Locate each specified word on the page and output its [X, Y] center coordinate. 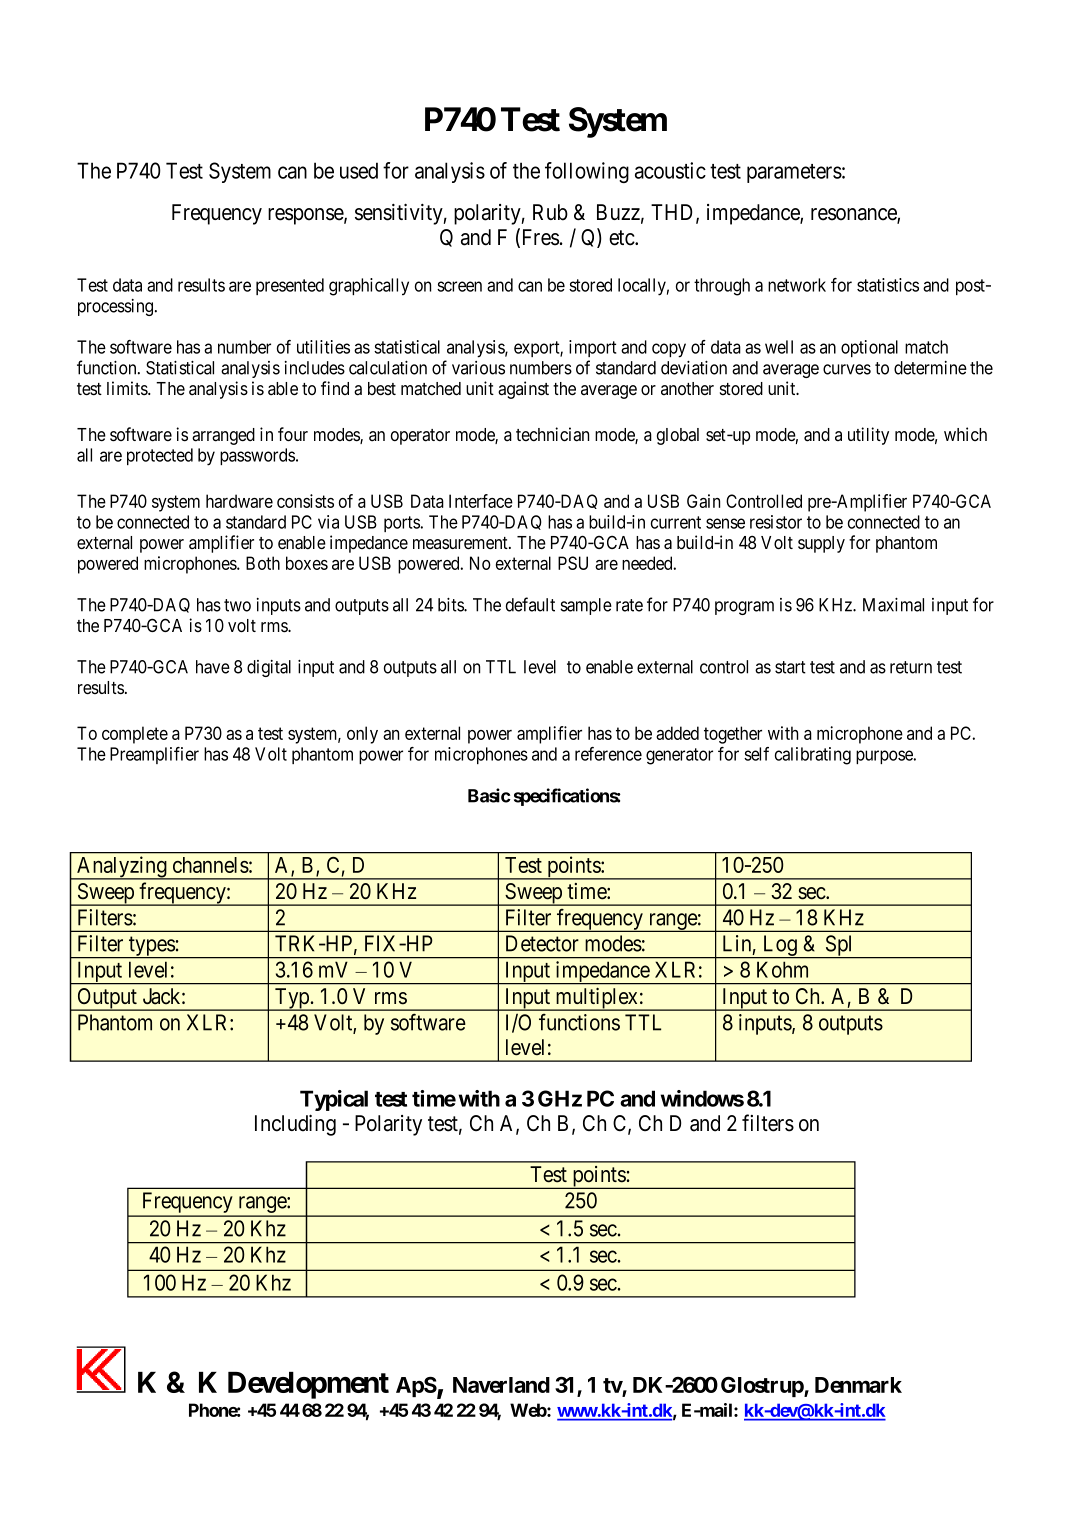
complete [135, 735]
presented [290, 286]
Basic [489, 795]
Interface [481, 501]
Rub [550, 212]
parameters [794, 173]
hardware [239, 501]
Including [295, 1125]
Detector [542, 943]
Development [308, 1385]
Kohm [782, 969]
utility [868, 436]
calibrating [813, 756]
